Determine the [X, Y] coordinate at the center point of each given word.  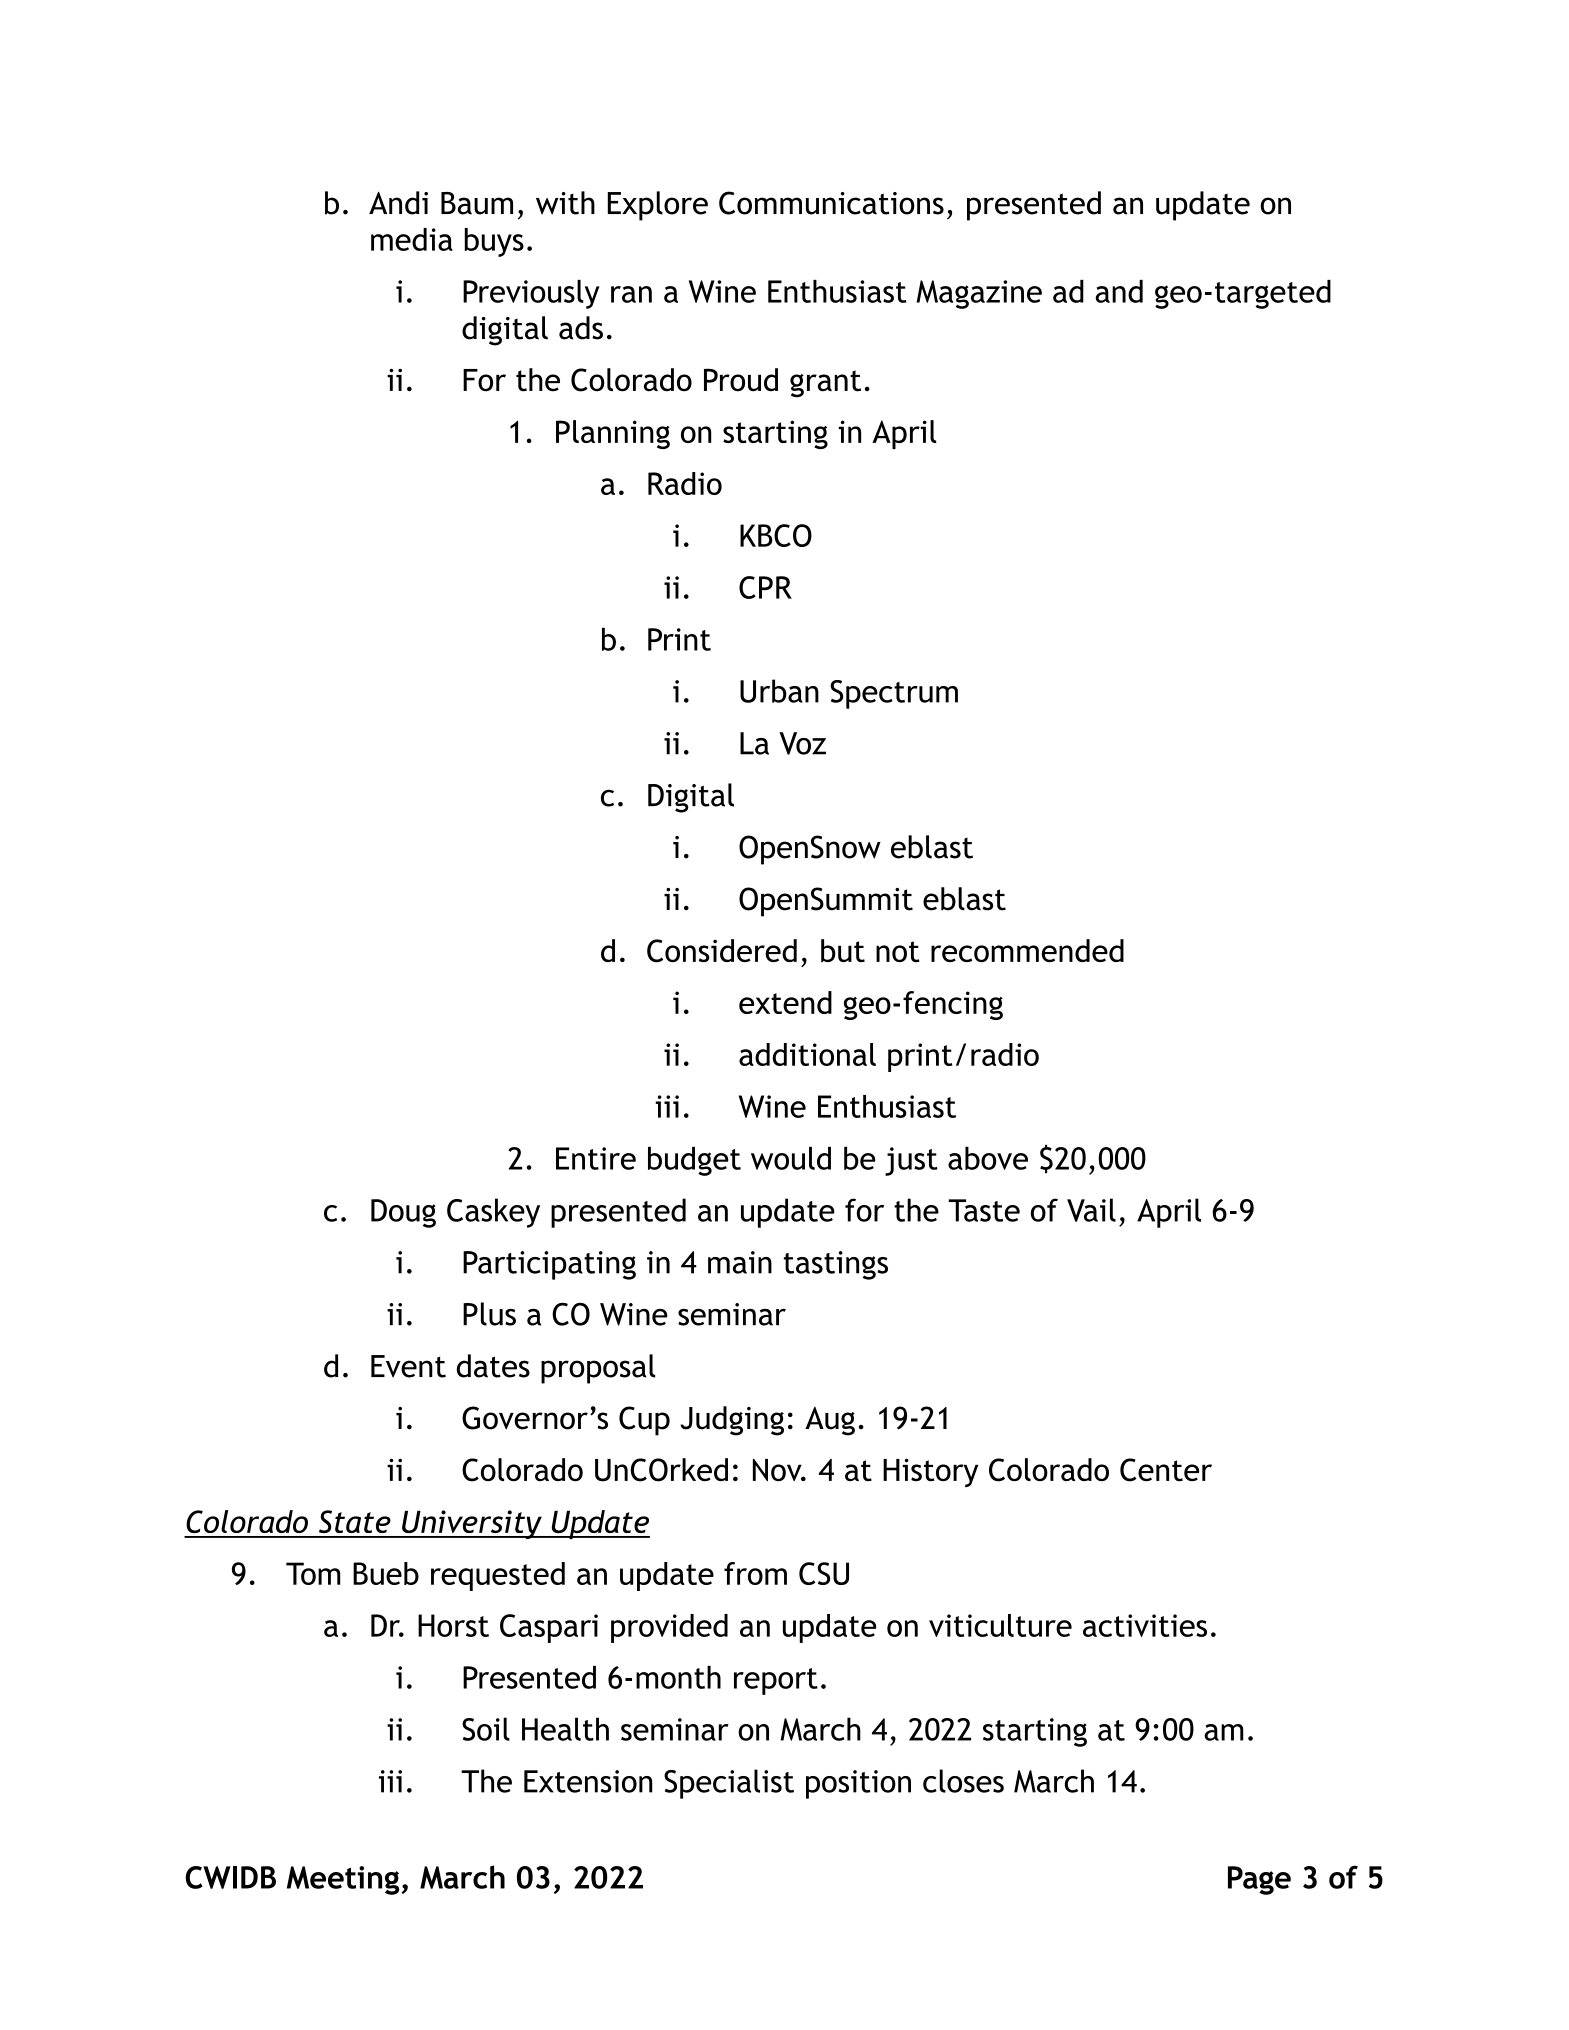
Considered [722, 951]
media [412, 239]
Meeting [344, 1880]
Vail [1091, 1210]
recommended [1027, 950]
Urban [779, 691]
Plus [489, 1314]
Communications [831, 203]
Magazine [979, 294]
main [740, 1262]
